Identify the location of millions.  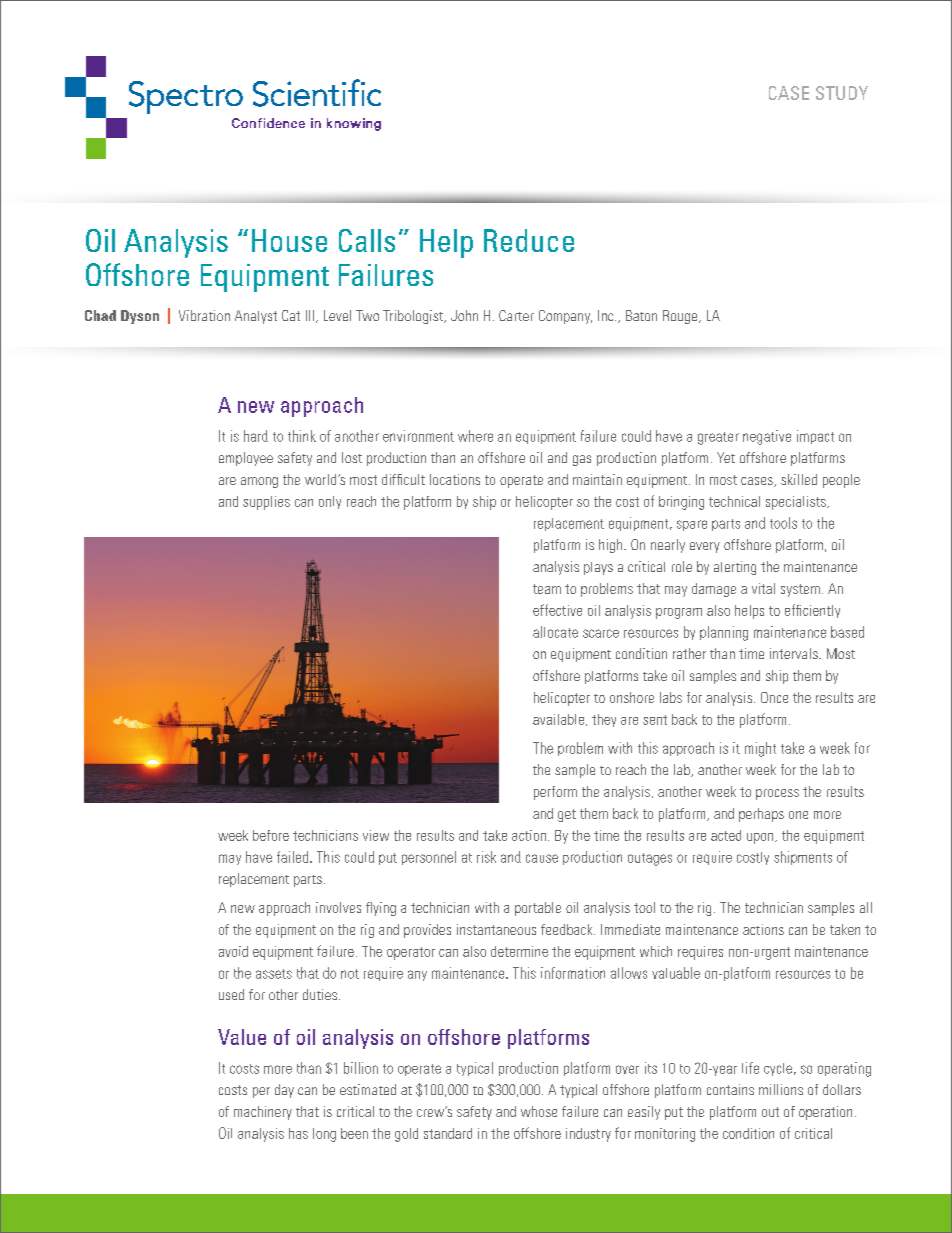
(781, 1089).
